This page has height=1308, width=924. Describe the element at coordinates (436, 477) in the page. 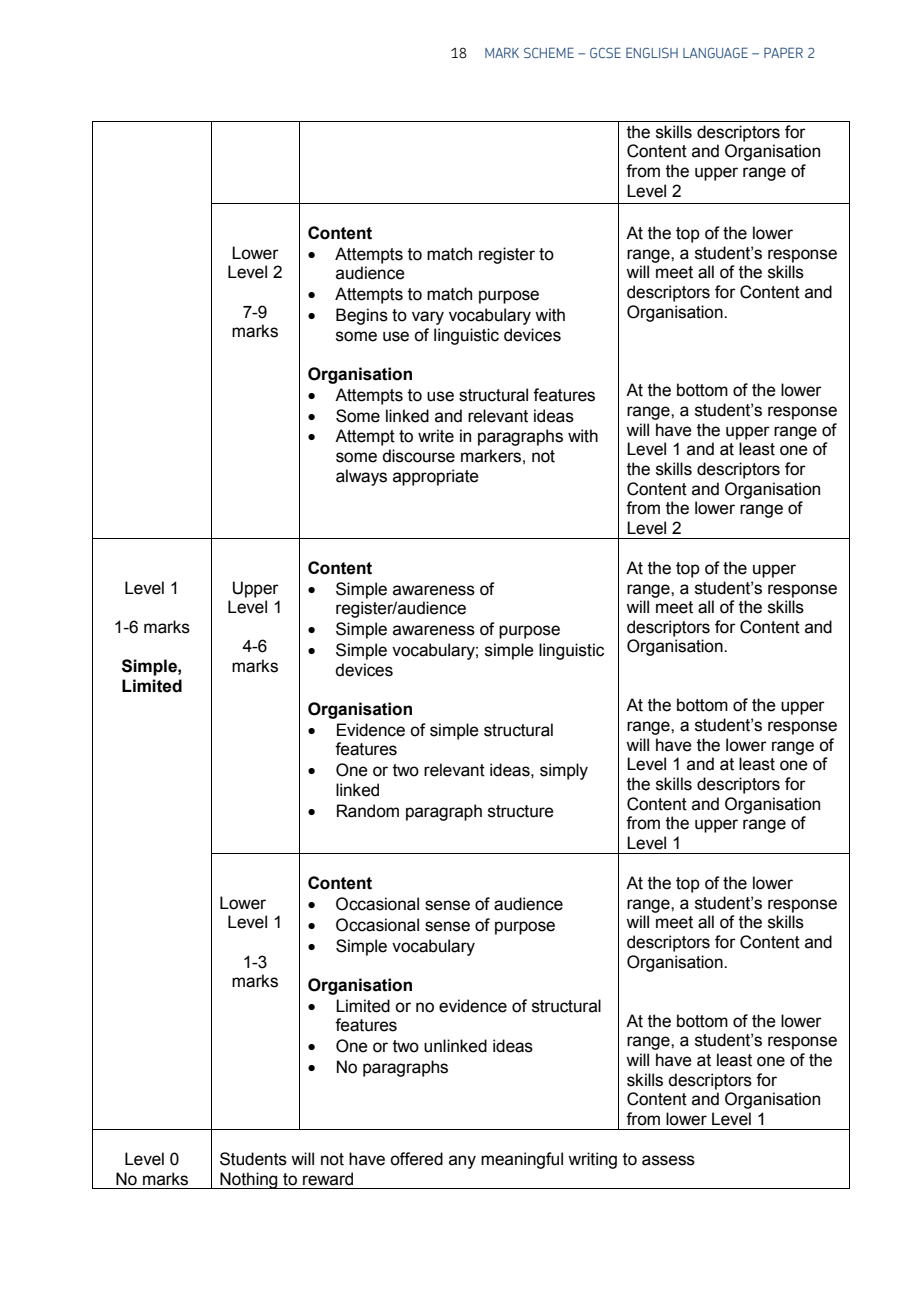

I see `appropriate` at that location.
